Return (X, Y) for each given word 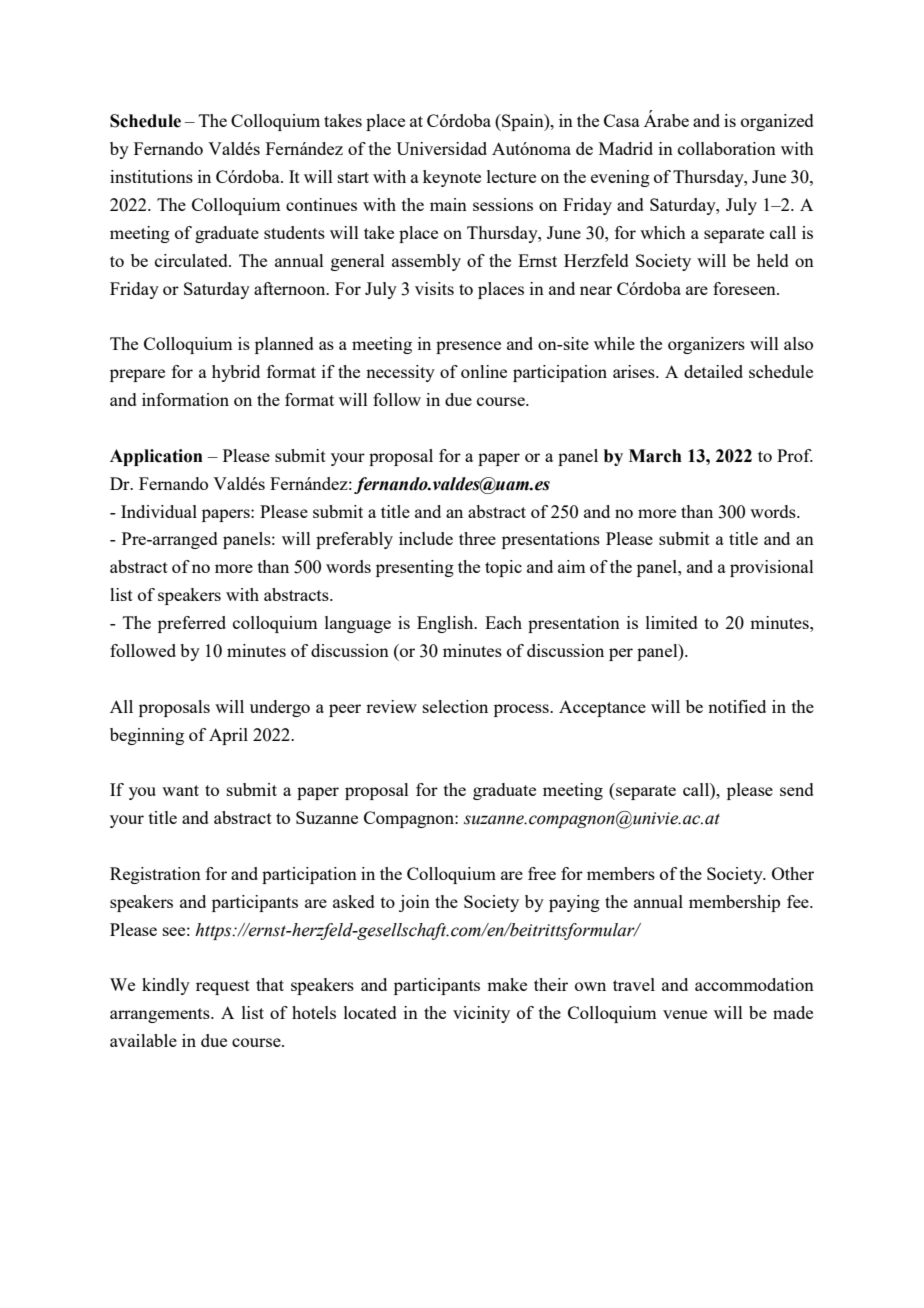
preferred (192, 624)
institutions (151, 176)
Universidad (441, 148)
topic (503, 568)
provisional (772, 568)
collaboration (727, 148)
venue (685, 1014)
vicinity (481, 1014)
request (223, 987)
